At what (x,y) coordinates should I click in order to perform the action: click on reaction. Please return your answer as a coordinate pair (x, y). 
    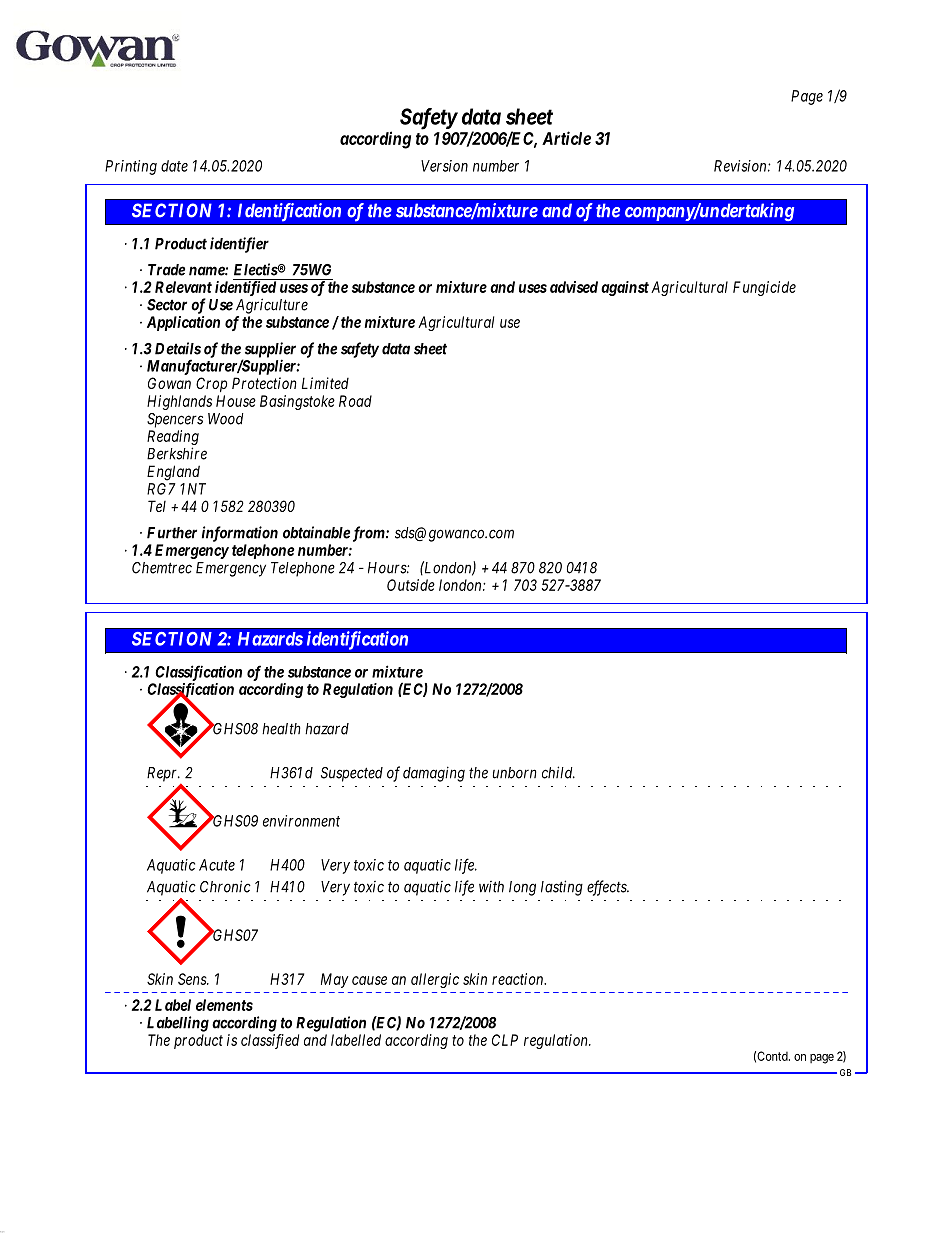
    Looking at the image, I should click on (519, 979).
